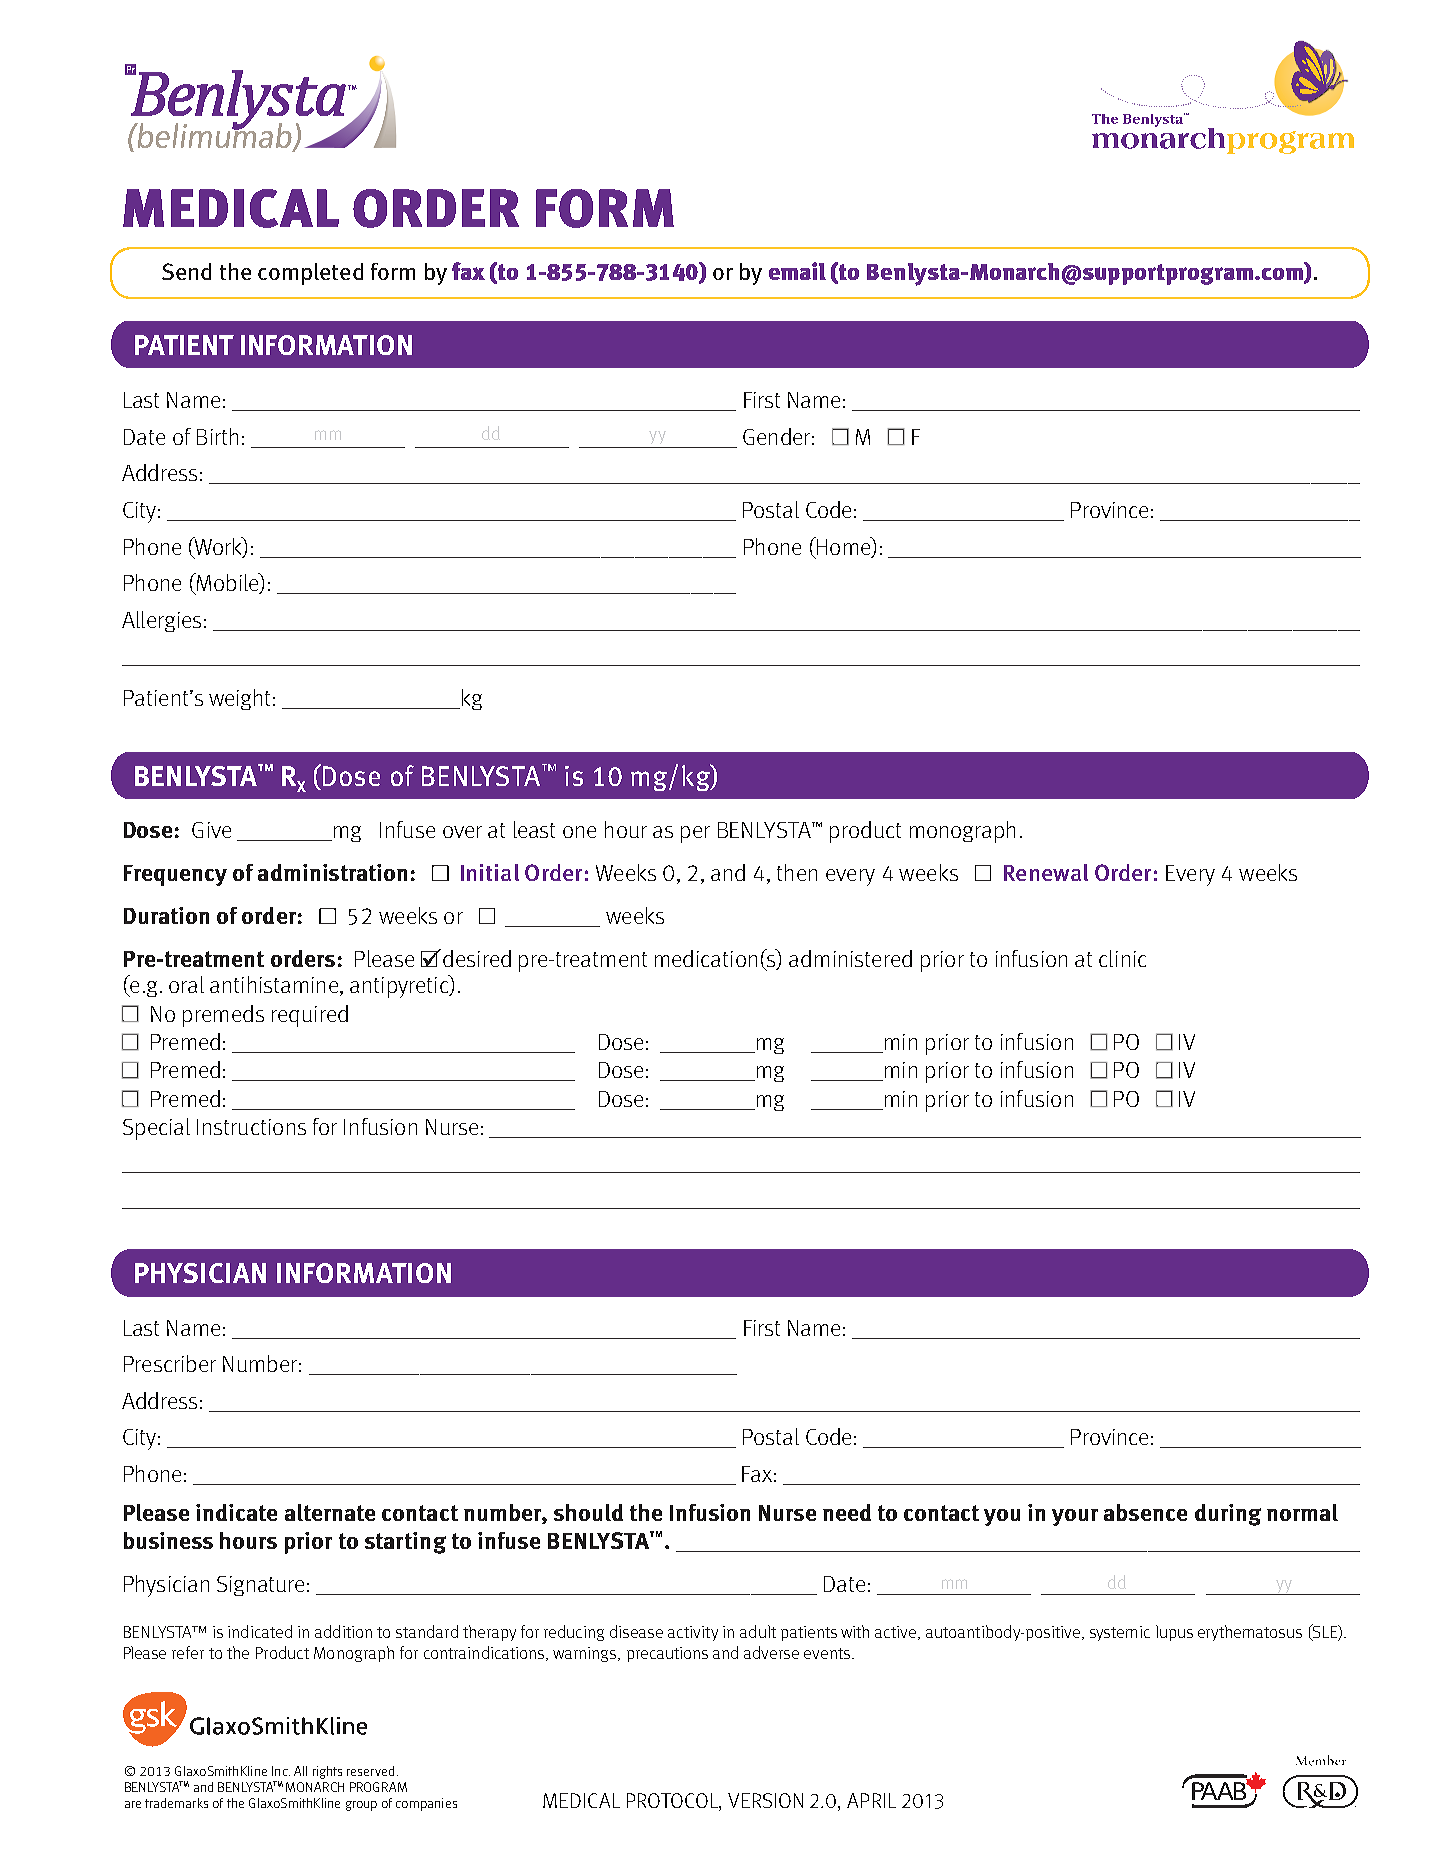 The height and width of the screenshot is (1870, 1445). Describe the element at coordinates (1145, 1512) in the screenshot. I see `absence` at that location.
